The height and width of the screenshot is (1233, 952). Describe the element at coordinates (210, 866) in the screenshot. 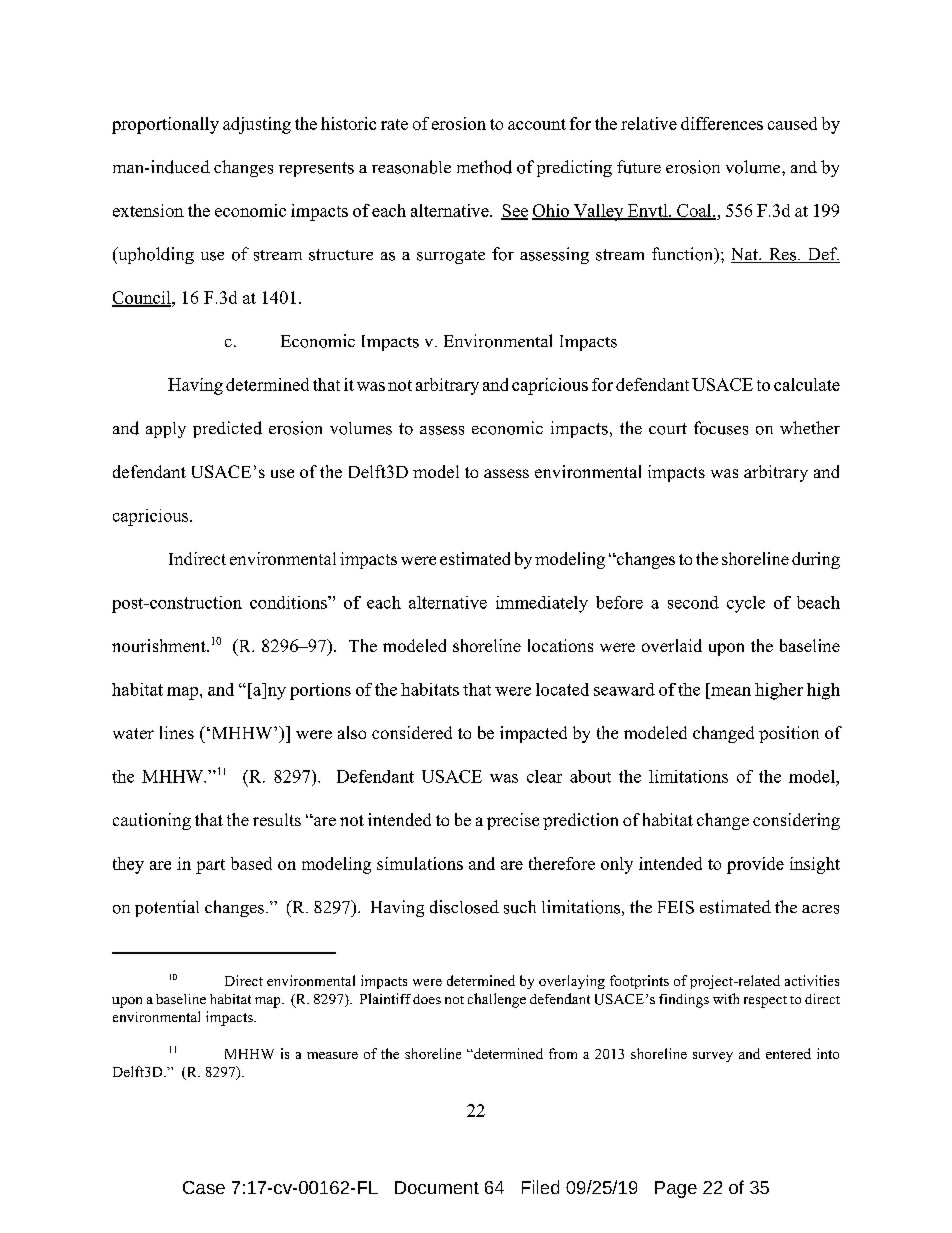

I see `part` at that location.
